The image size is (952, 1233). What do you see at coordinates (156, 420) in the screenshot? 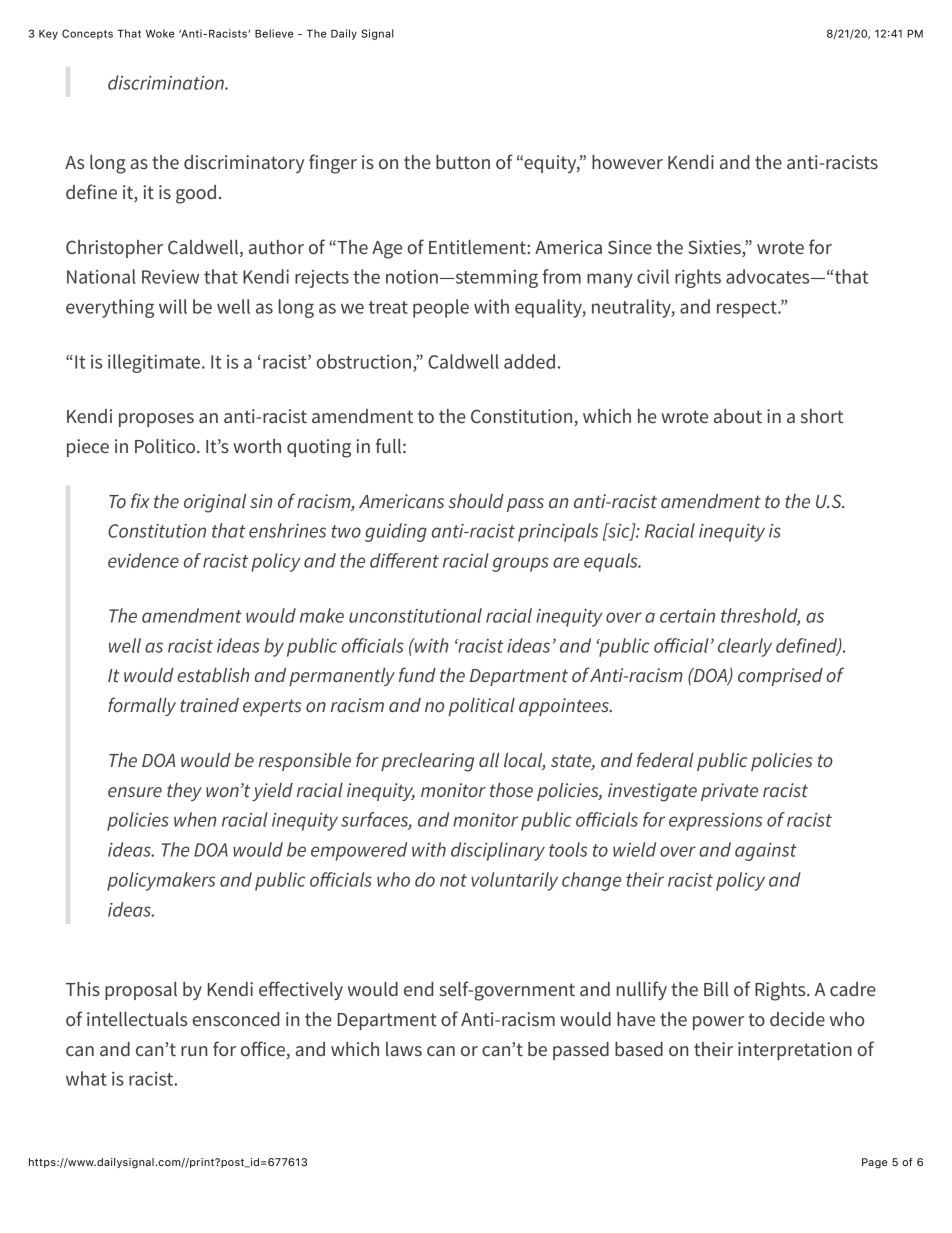
I see `proposes` at bounding box center [156, 420].
